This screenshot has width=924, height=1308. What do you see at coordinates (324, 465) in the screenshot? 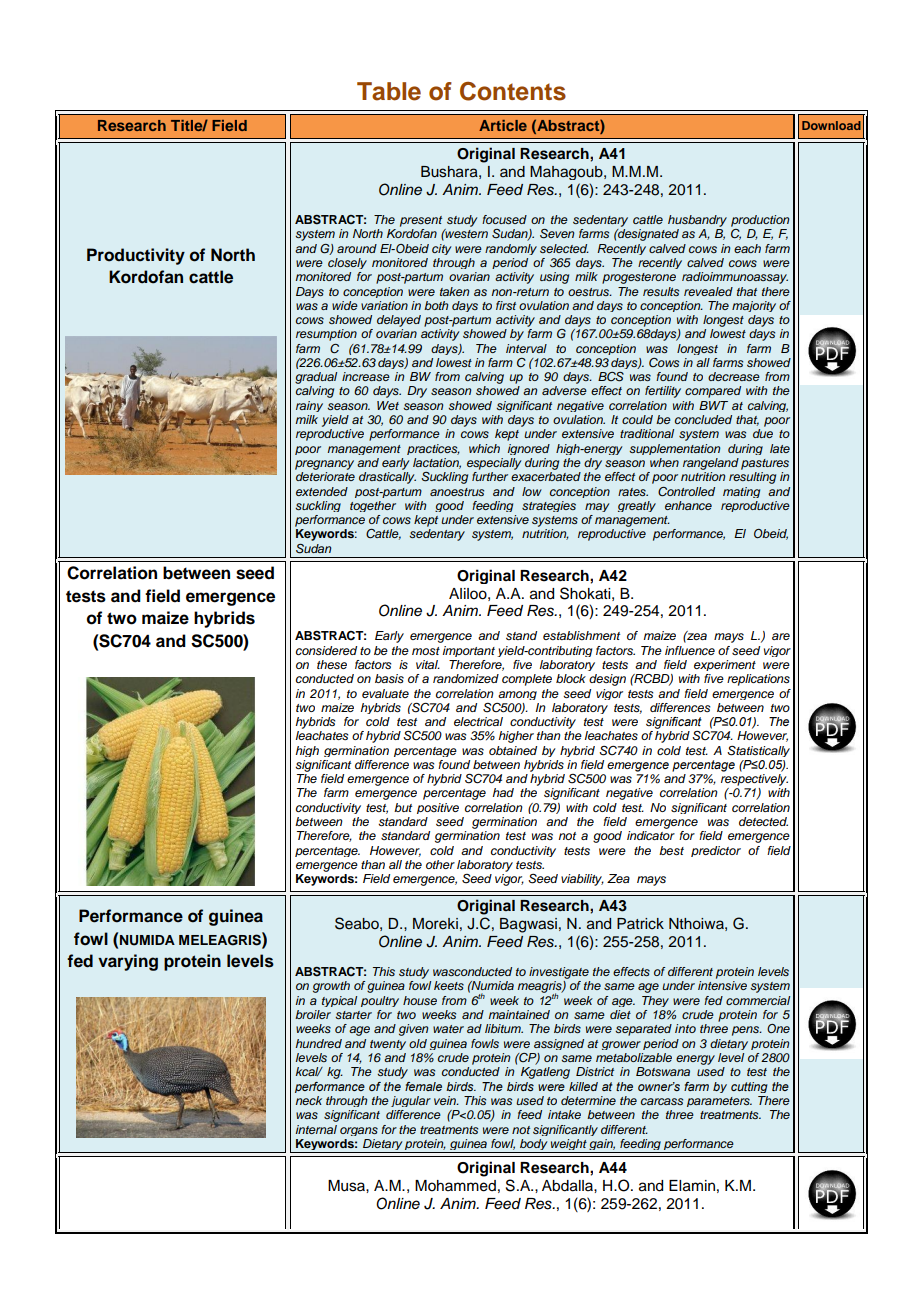
I see `pregnancy` at bounding box center [324, 465].
